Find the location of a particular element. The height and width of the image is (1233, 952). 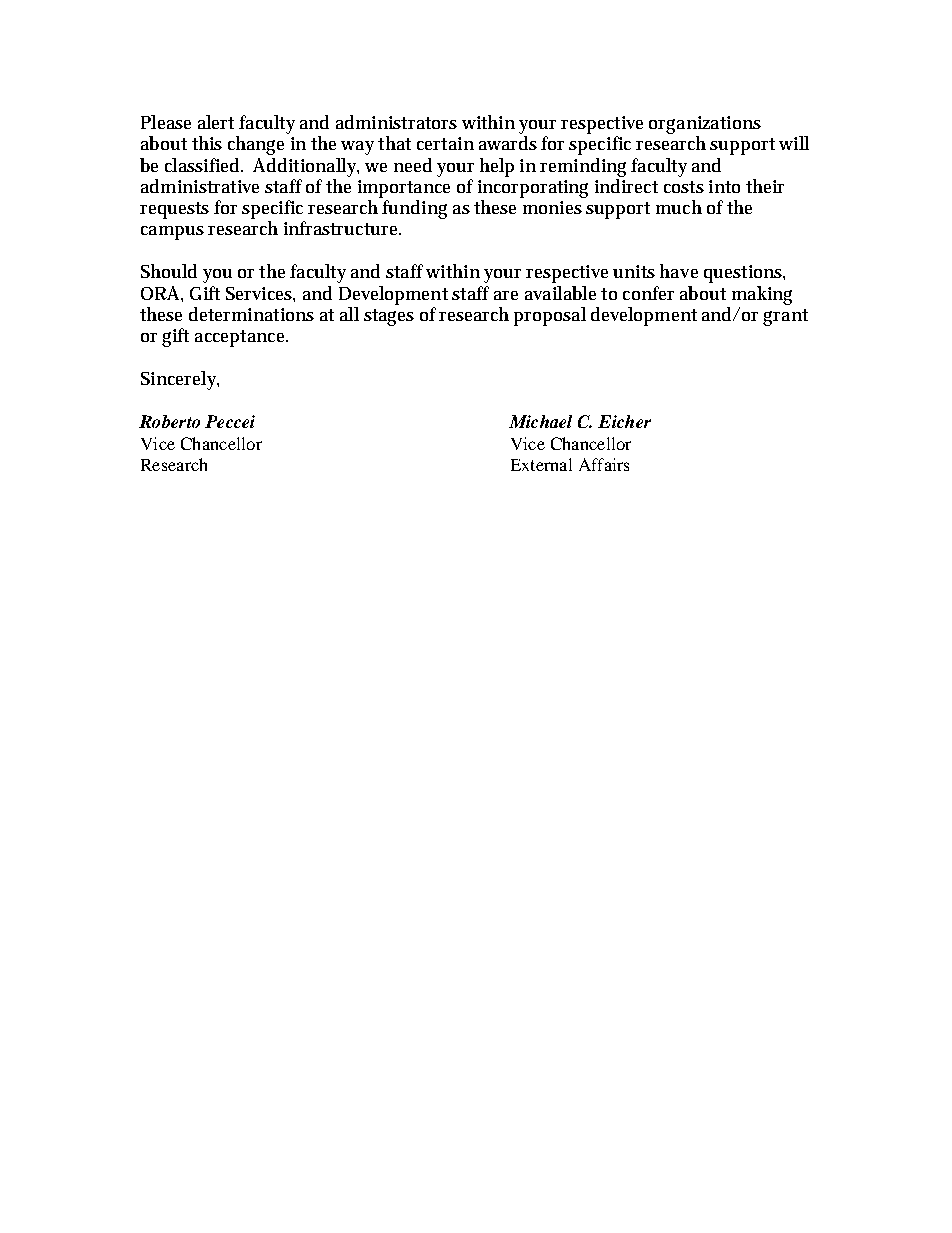

are is located at coordinates (506, 295).
